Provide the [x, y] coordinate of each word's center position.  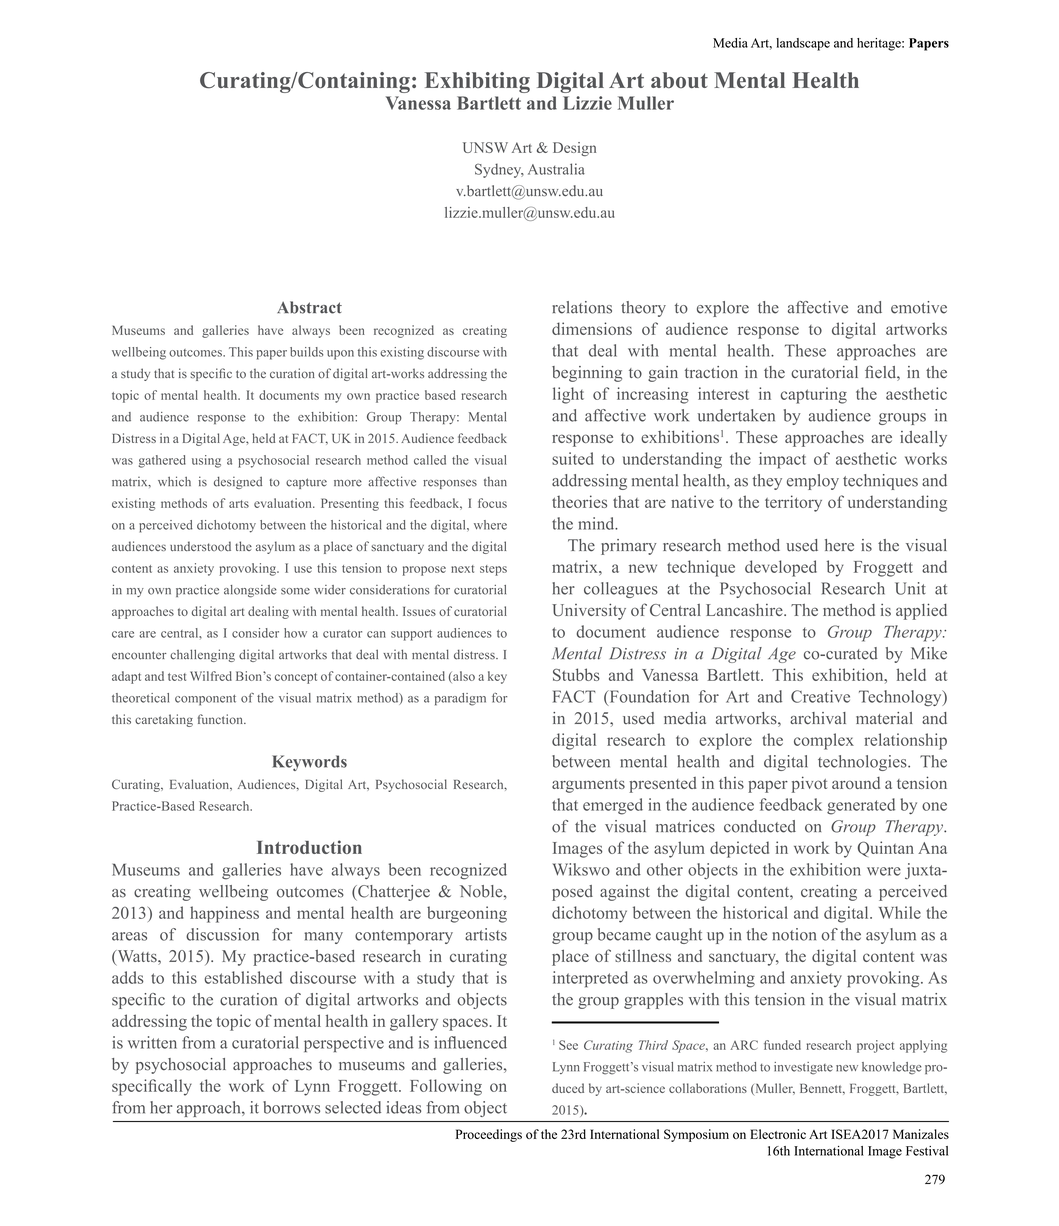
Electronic [778, 1134]
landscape [803, 44]
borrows [291, 1107]
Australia [556, 169]
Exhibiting [477, 82]
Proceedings [489, 1135]
